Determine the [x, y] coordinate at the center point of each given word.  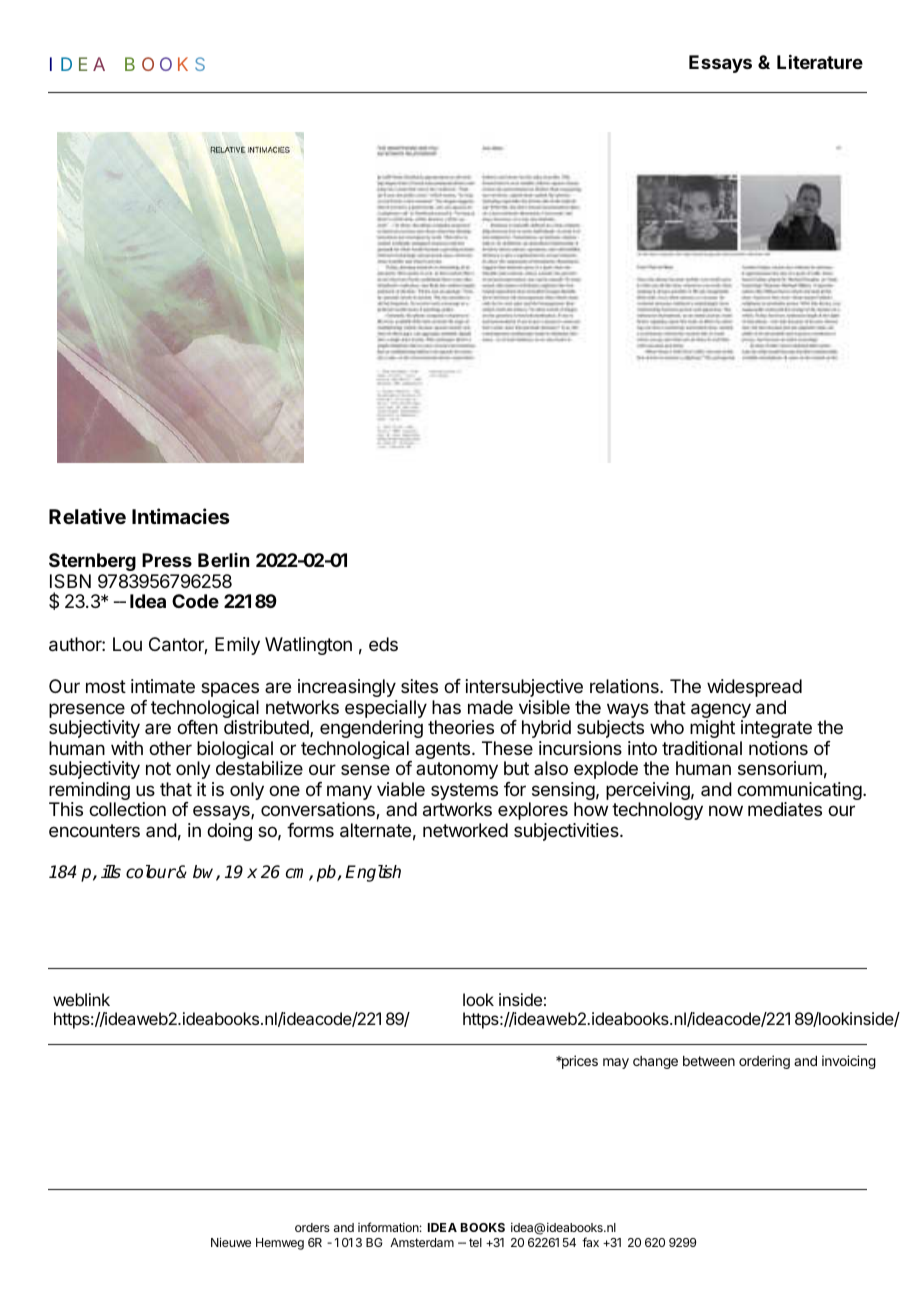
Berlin [223, 560]
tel [475, 1242]
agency [721, 712]
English [373, 873]
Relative [87, 516]
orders [312, 1227]
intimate [163, 686]
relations [625, 686]
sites [419, 686]
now [726, 810]
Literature [820, 61]
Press [167, 560]
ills [111, 872]
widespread [754, 688]
